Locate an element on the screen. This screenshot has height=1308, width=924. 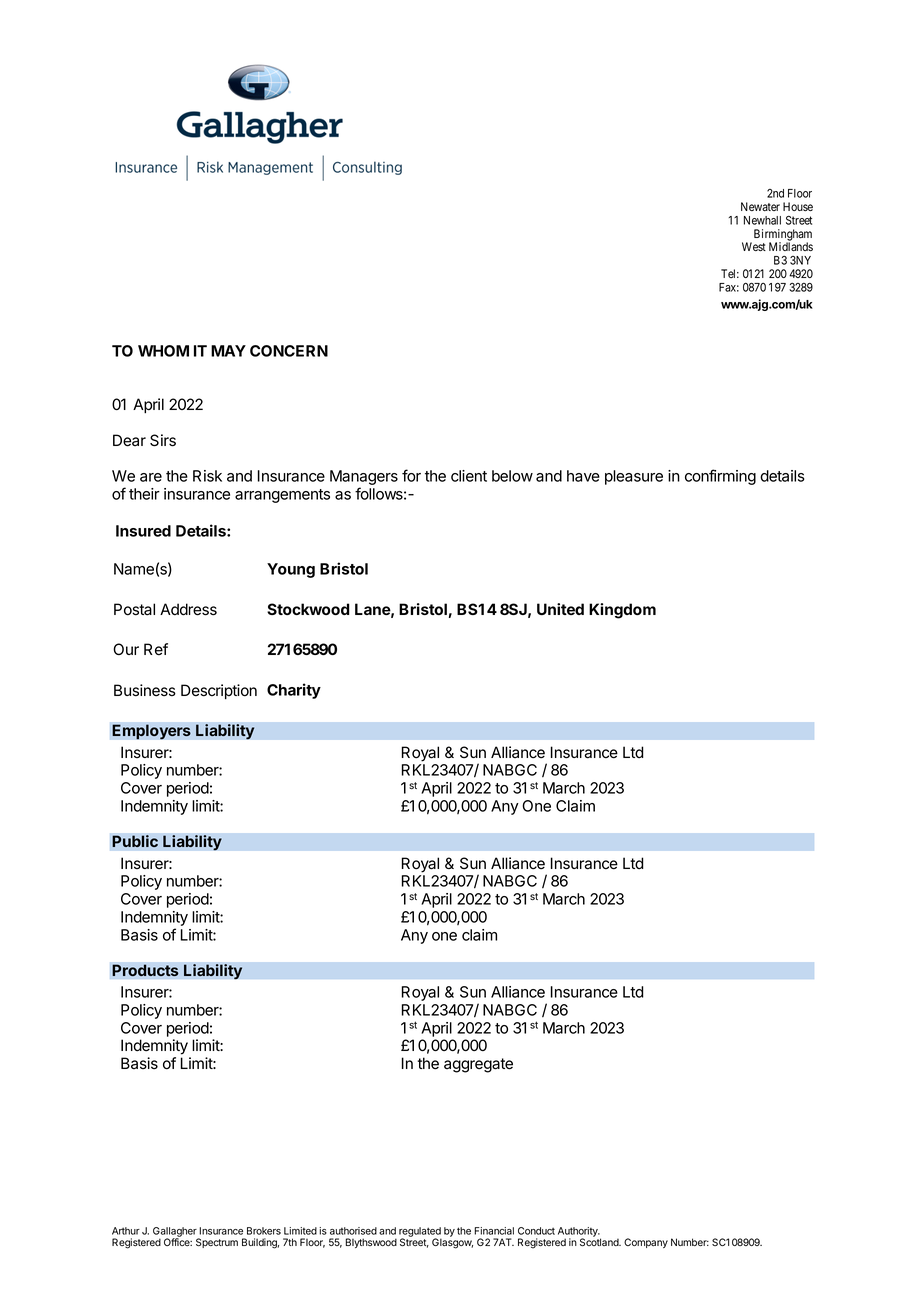
Charity is located at coordinates (294, 691).
